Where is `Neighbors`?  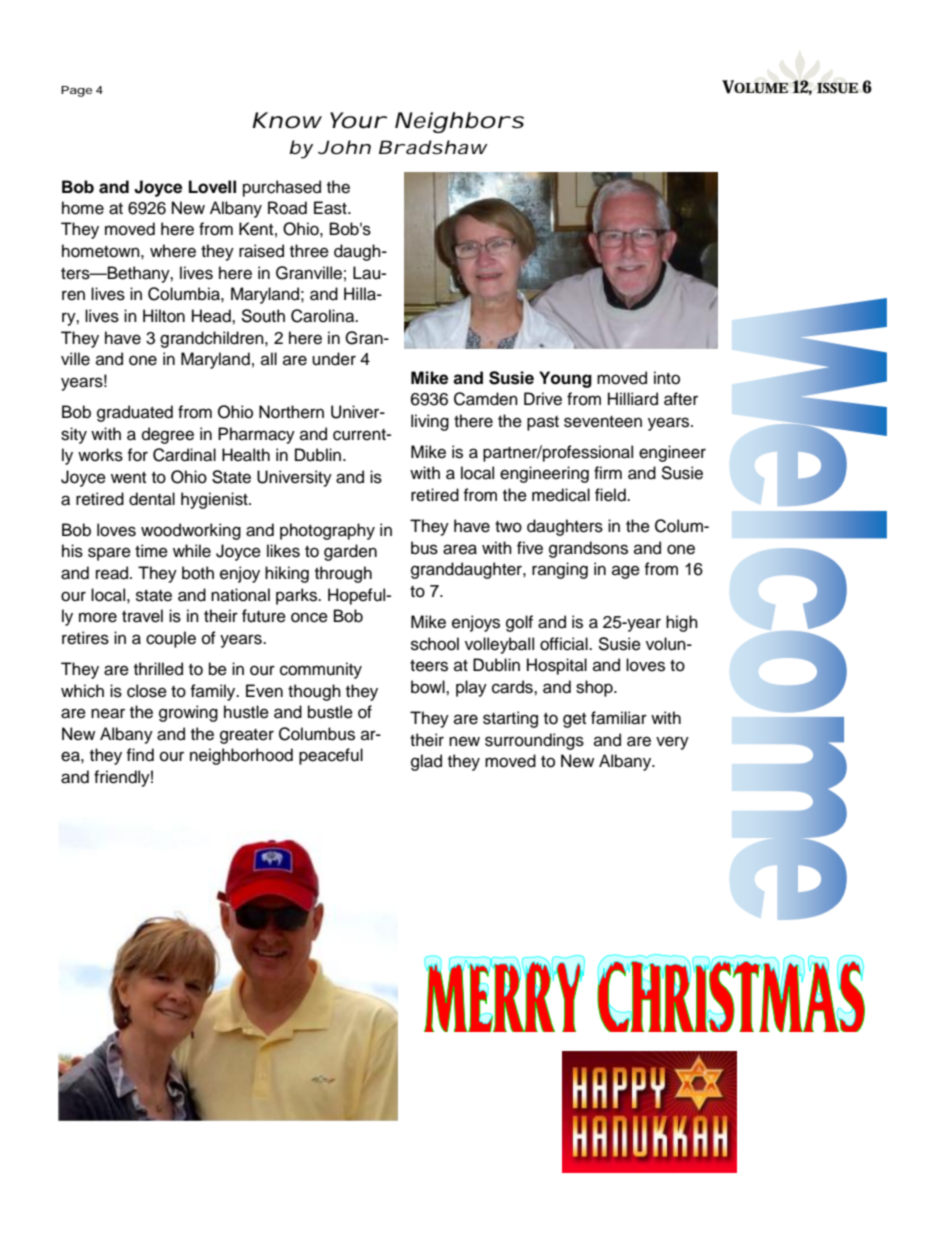
Neighbors is located at coordinates (459, 122).
